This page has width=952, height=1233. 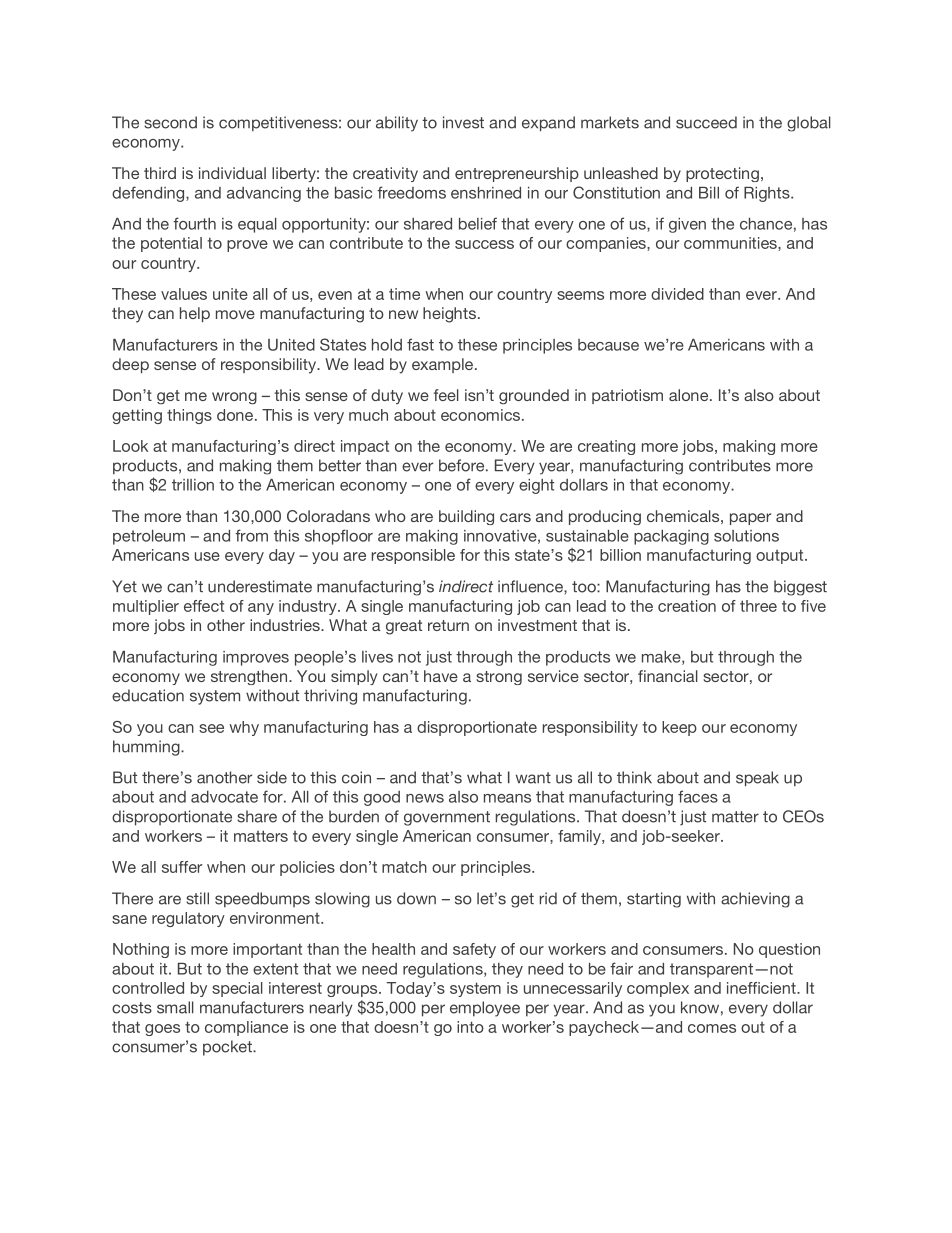 What do you see at coordinates (517, 174) in the page?
I see `entrepreneurship` at bounding box center [517, 174].
